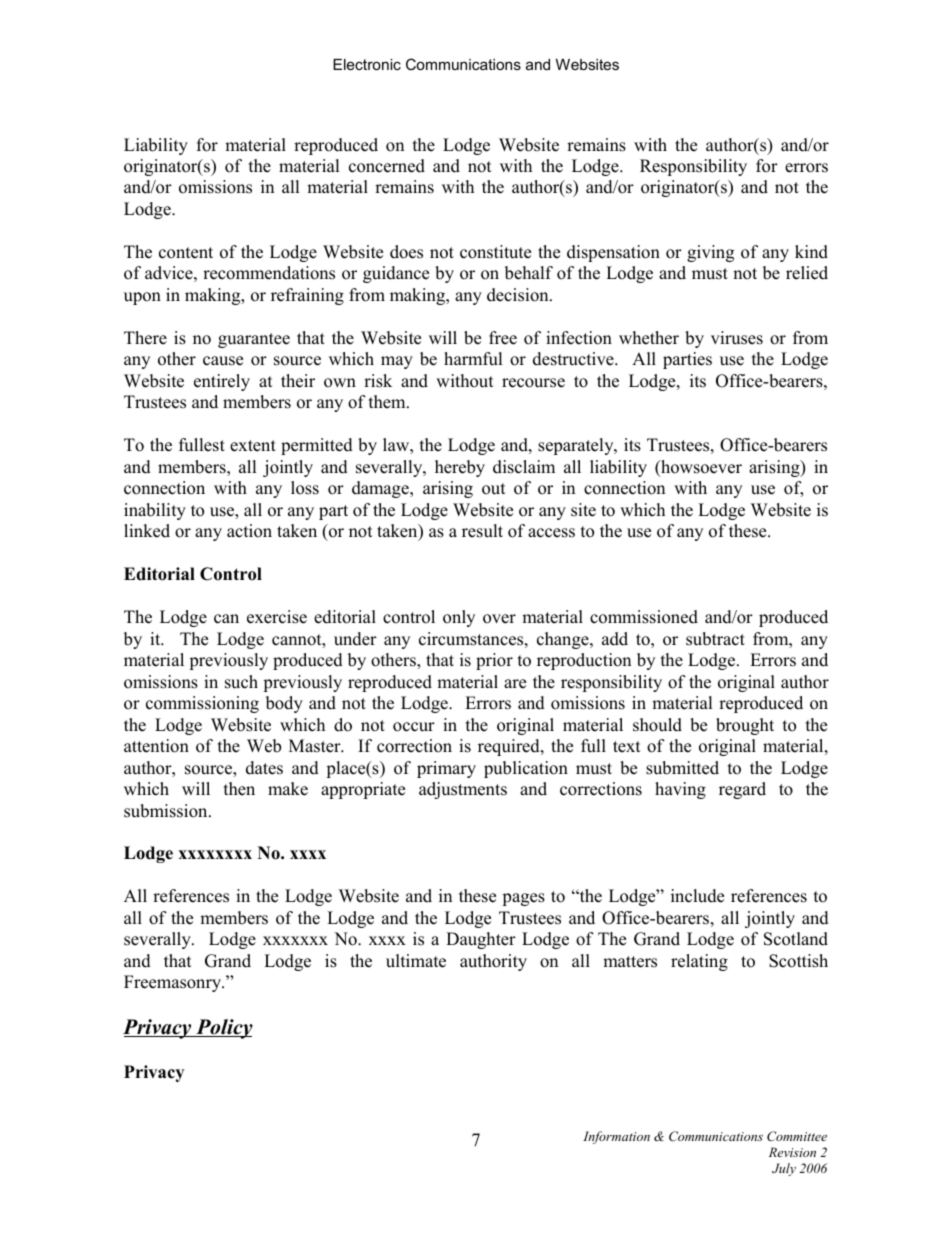 This document has height=1233, width=952. Describe the element at coordinates (463, 790) in the document. I see `adjustments` at that location.
